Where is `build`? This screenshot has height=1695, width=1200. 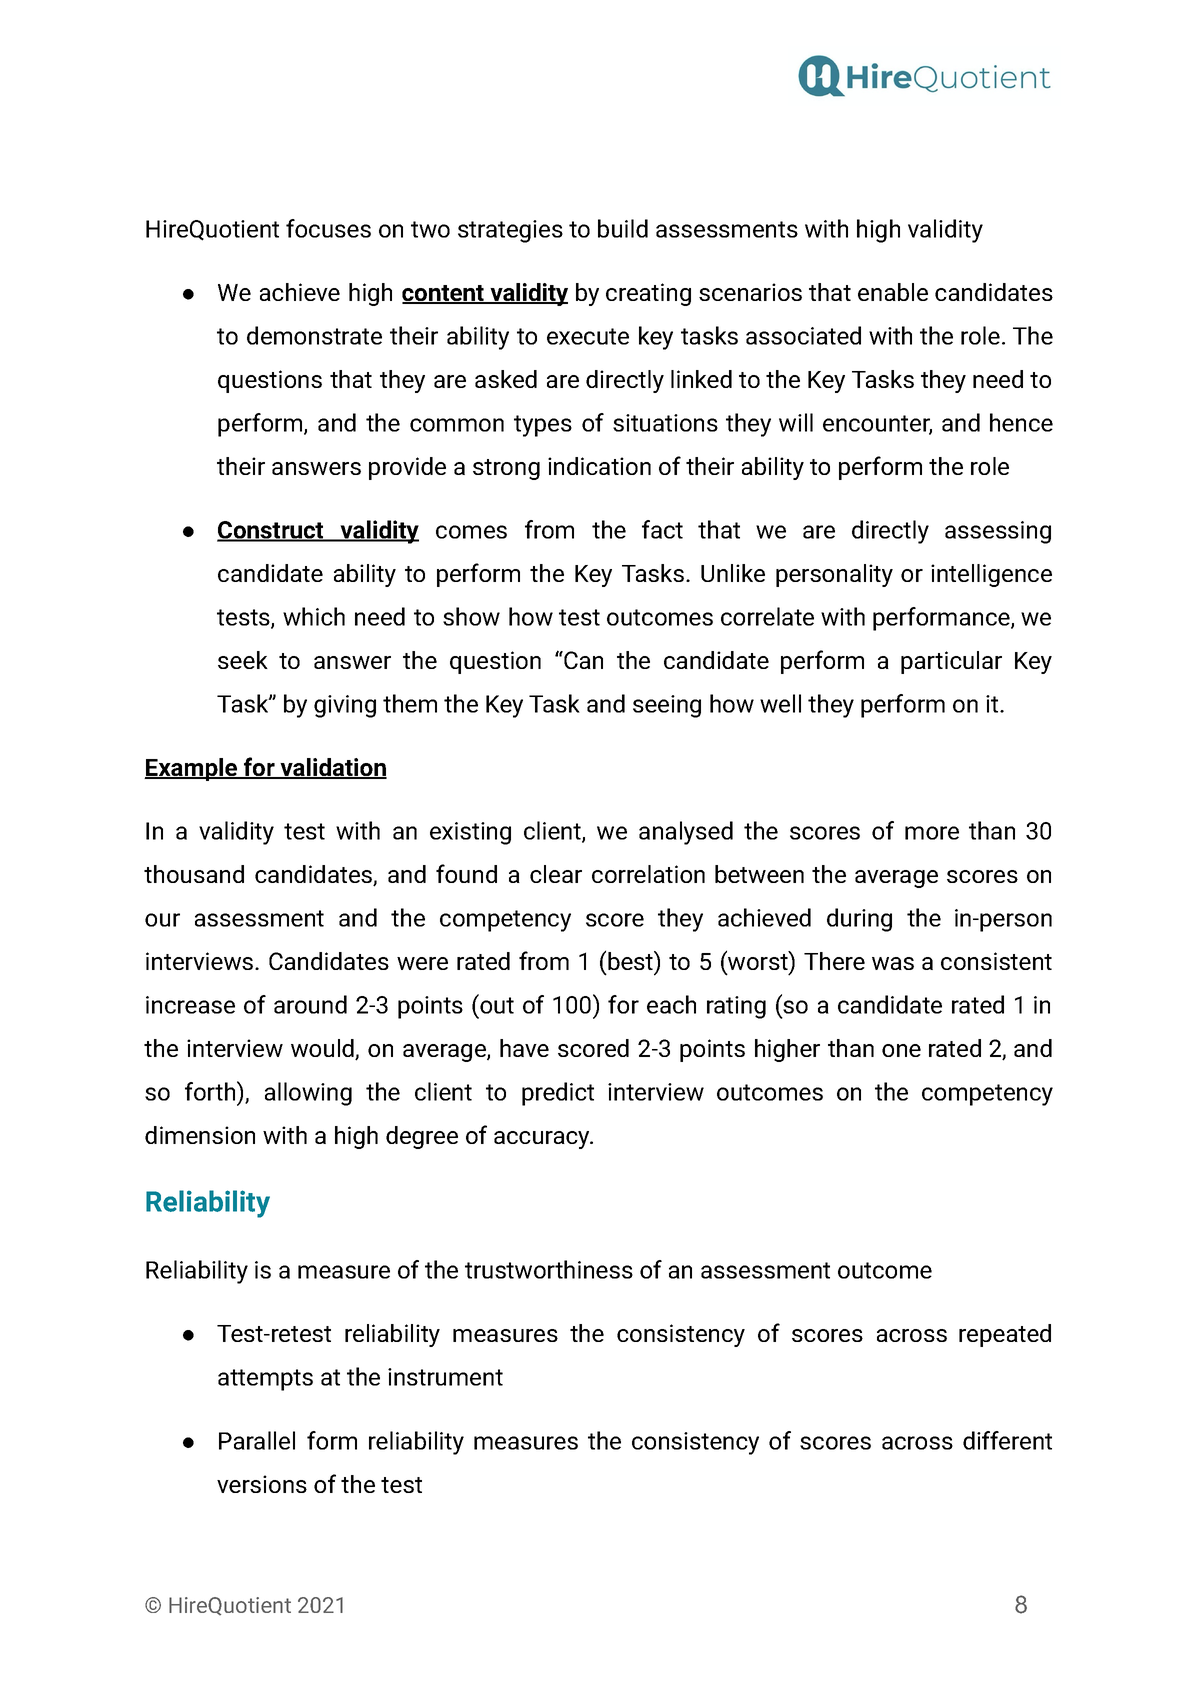
build is located at coordinates (623, 228).
